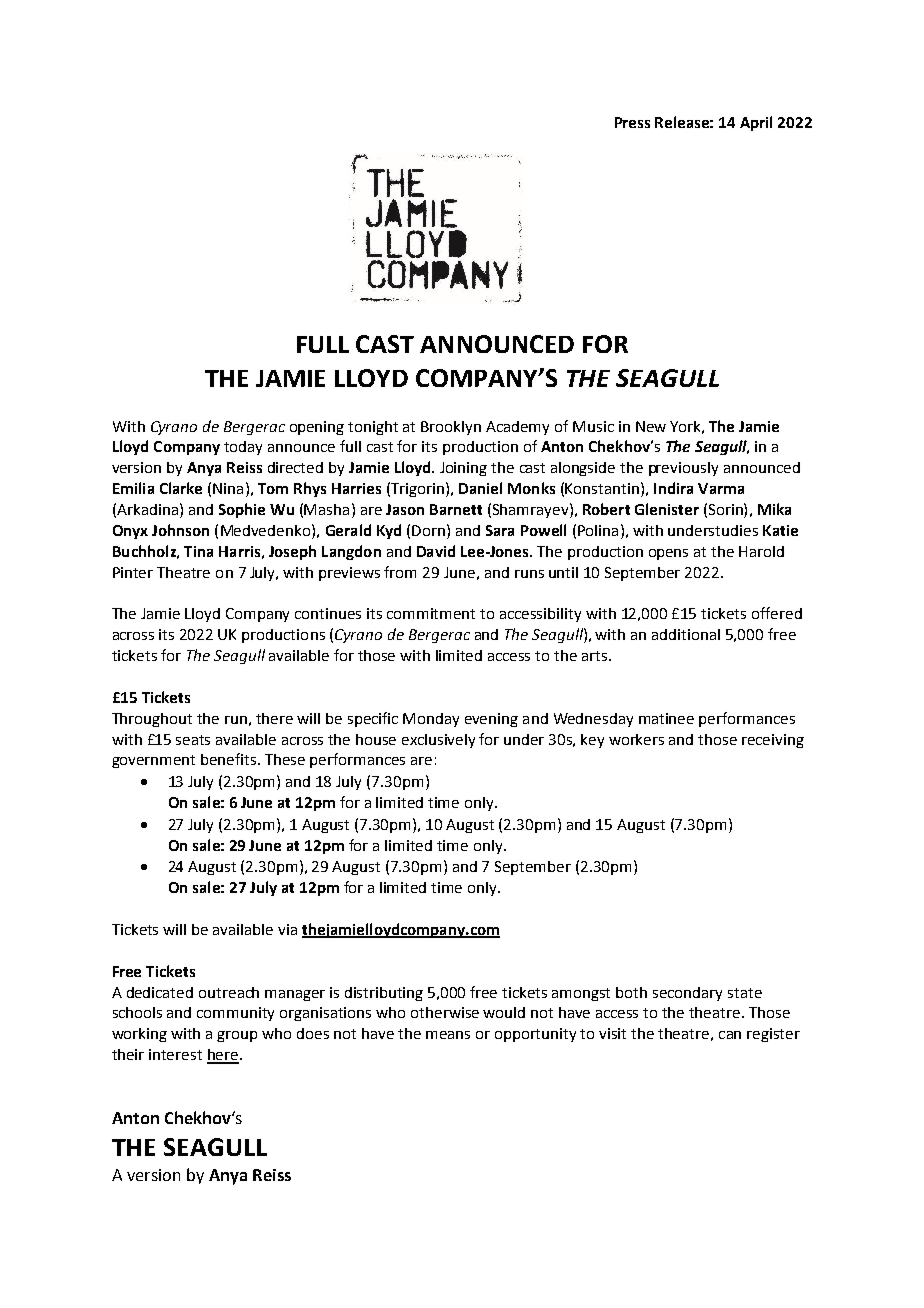  What do you see at coordinates (198, 551) in the document?
I see `Tina` at bounding box center [198, 551].
